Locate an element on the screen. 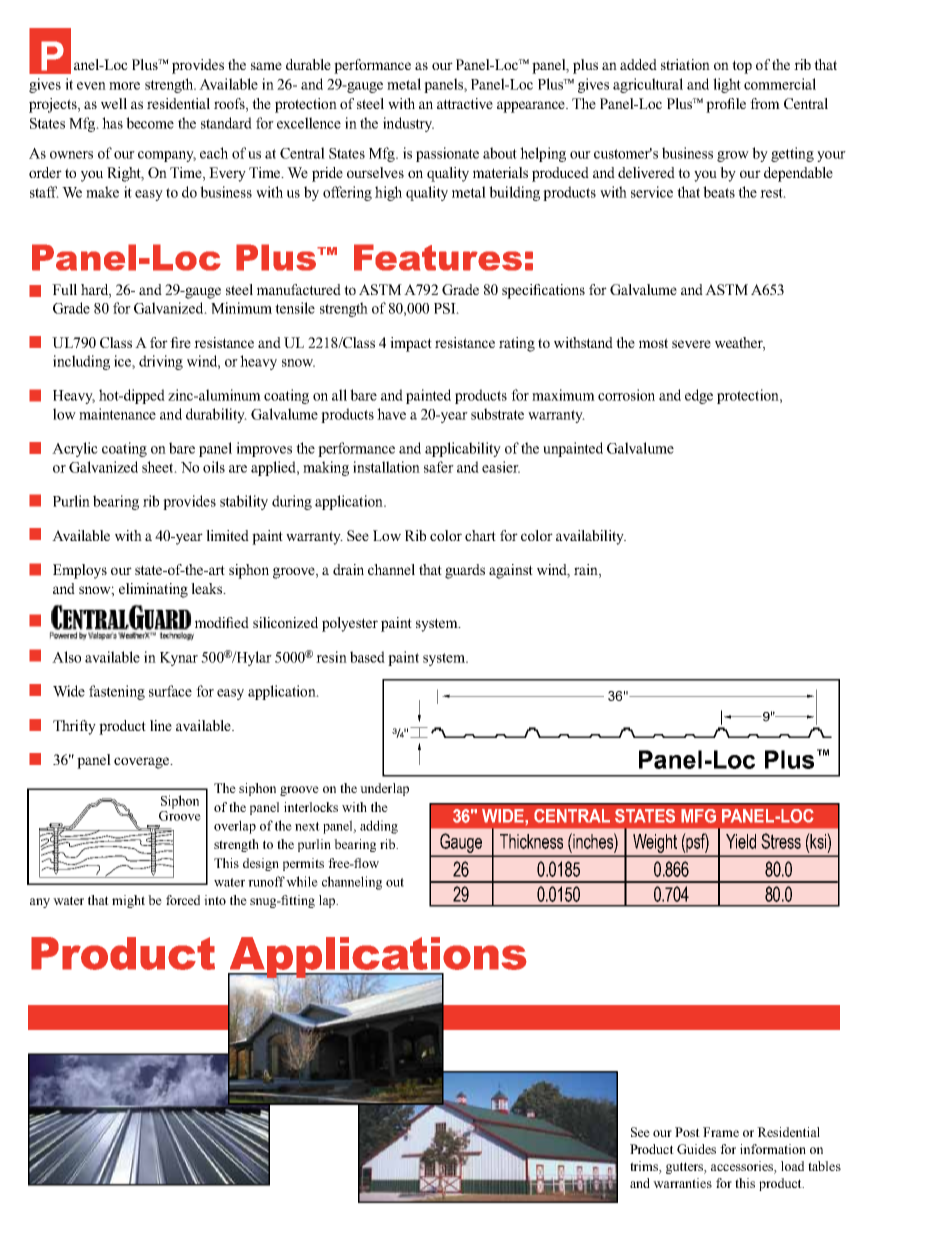  more is located at coordinates (124, 86).
